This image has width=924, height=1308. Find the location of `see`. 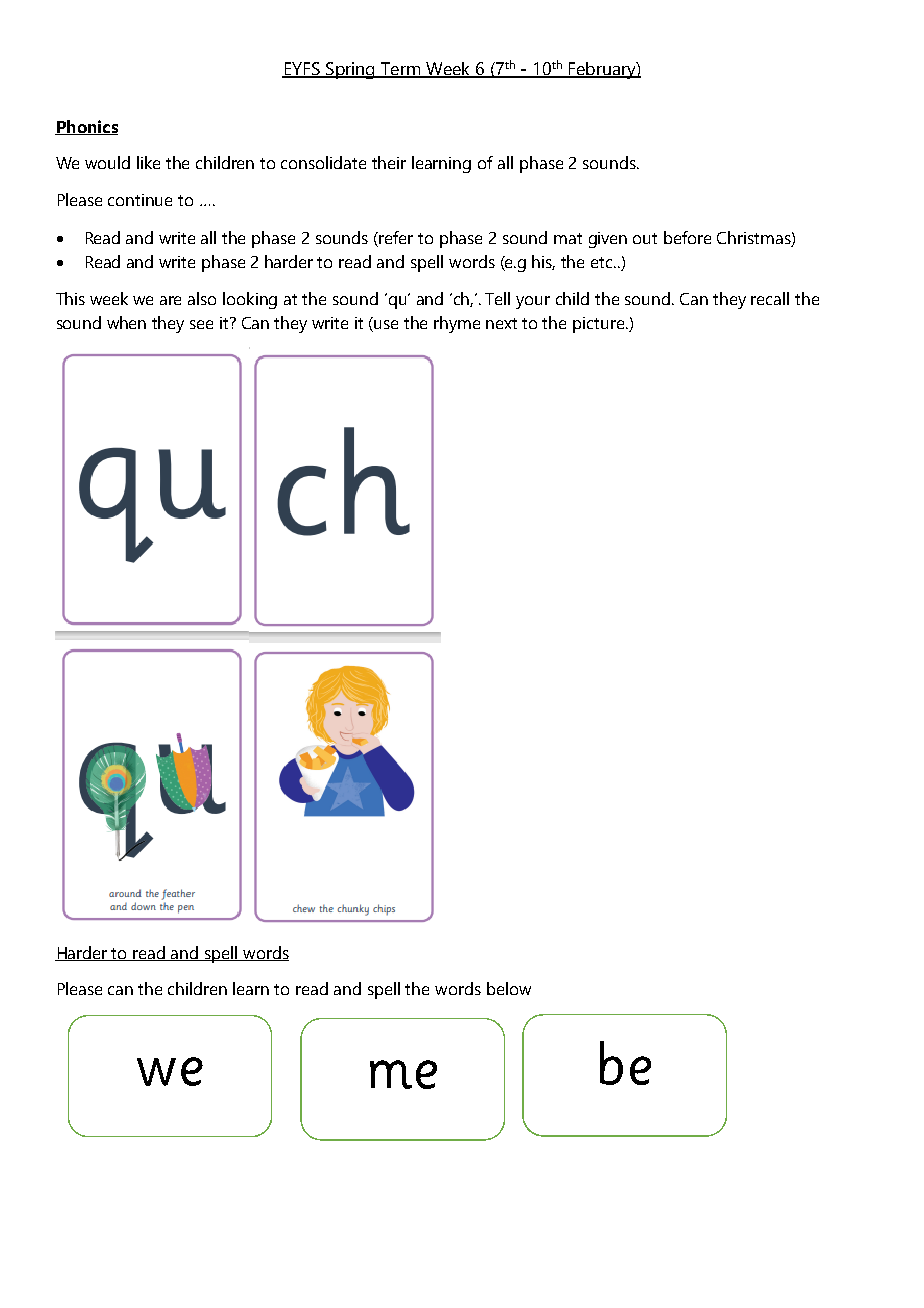

see is located at coordinates (201, 324).
